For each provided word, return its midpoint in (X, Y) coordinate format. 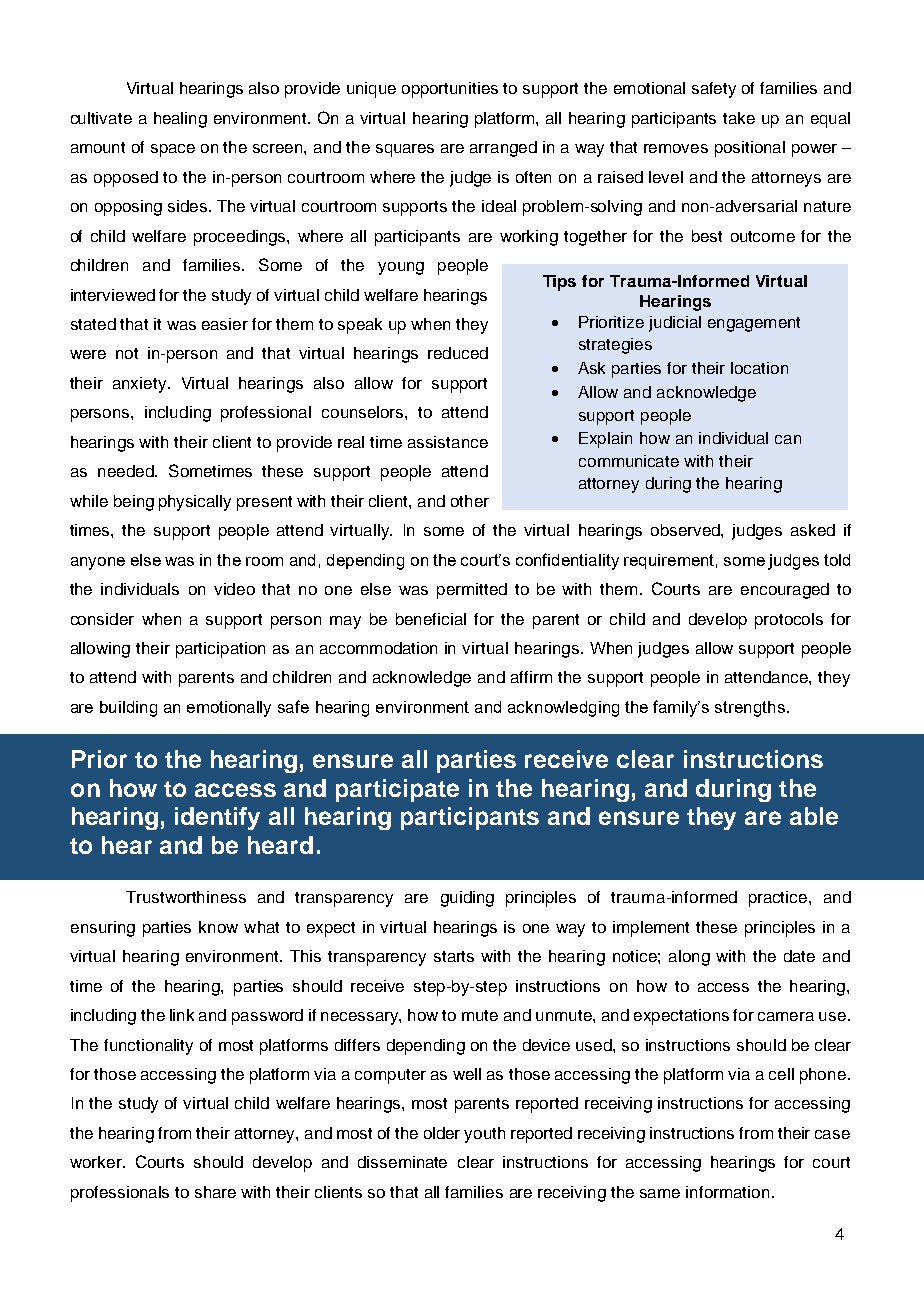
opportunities (450, 90)
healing (180, 120)
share (215, 1192)
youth (484, 1135)
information (727, 1192)
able (814, 816)
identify (217, 818)
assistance (448, 442)
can (788, 439)
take (739, 118)
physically (195, 503)
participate (397, 790)
